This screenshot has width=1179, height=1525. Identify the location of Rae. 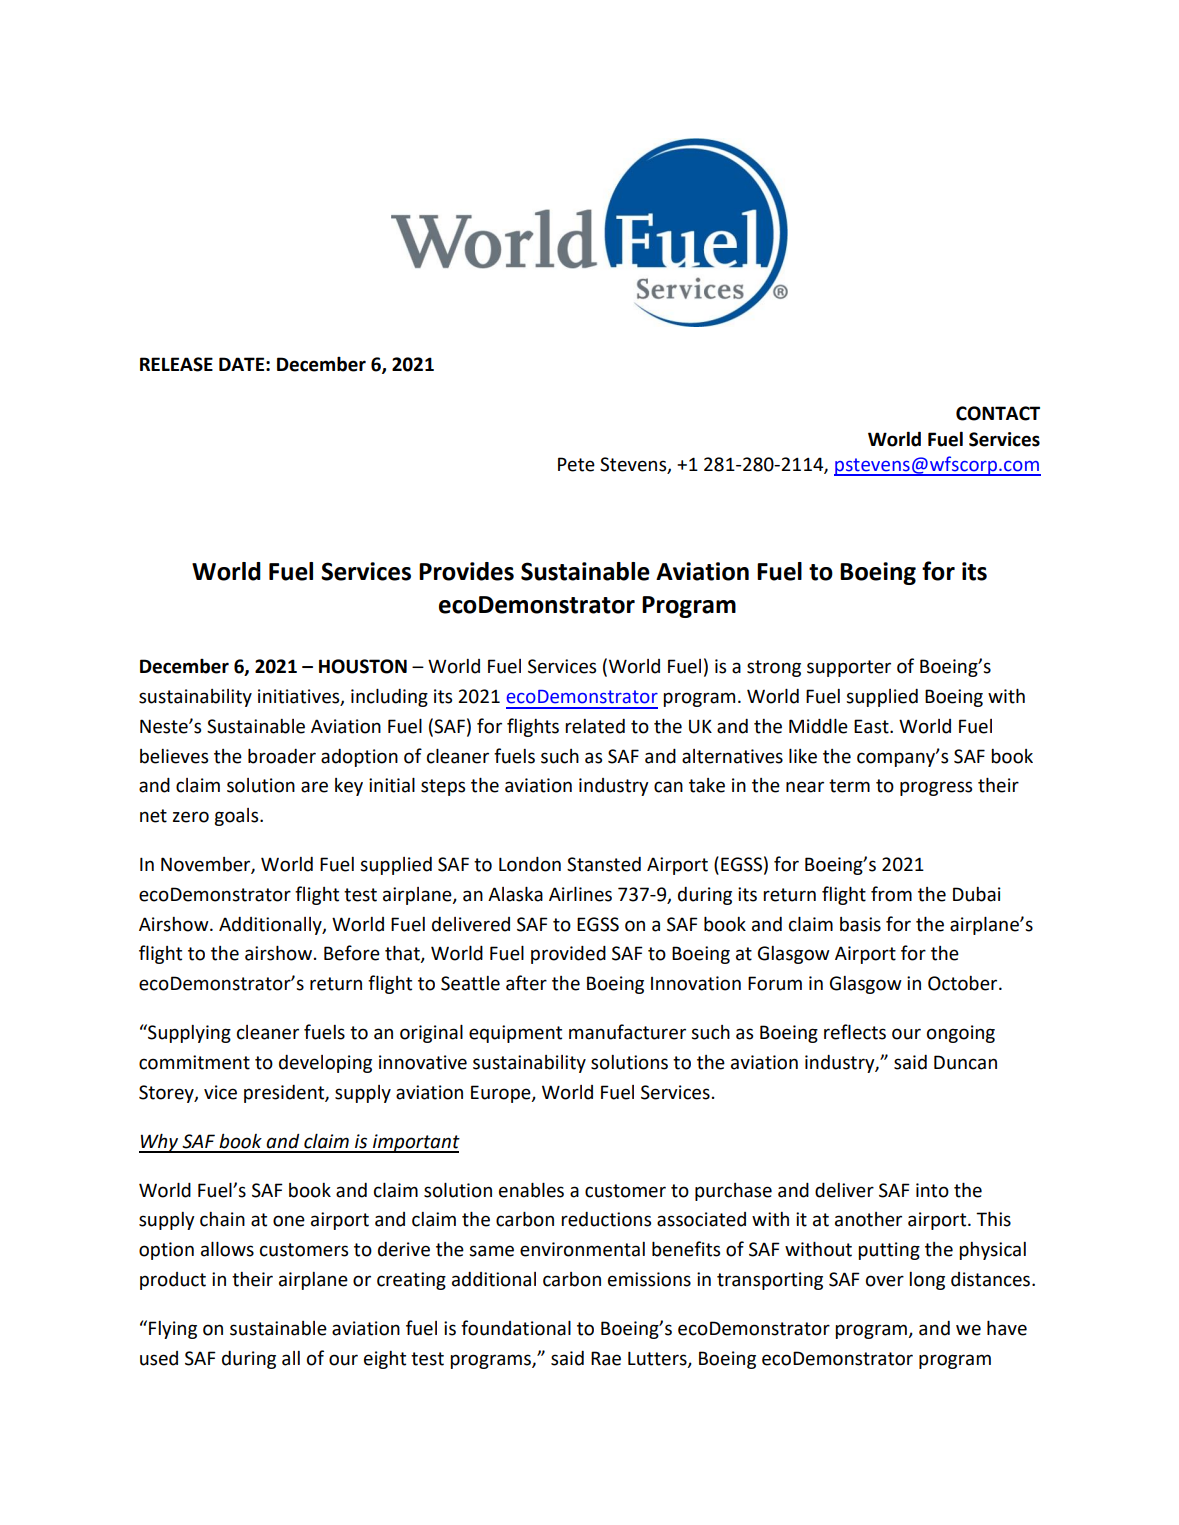
(606, 1358).
